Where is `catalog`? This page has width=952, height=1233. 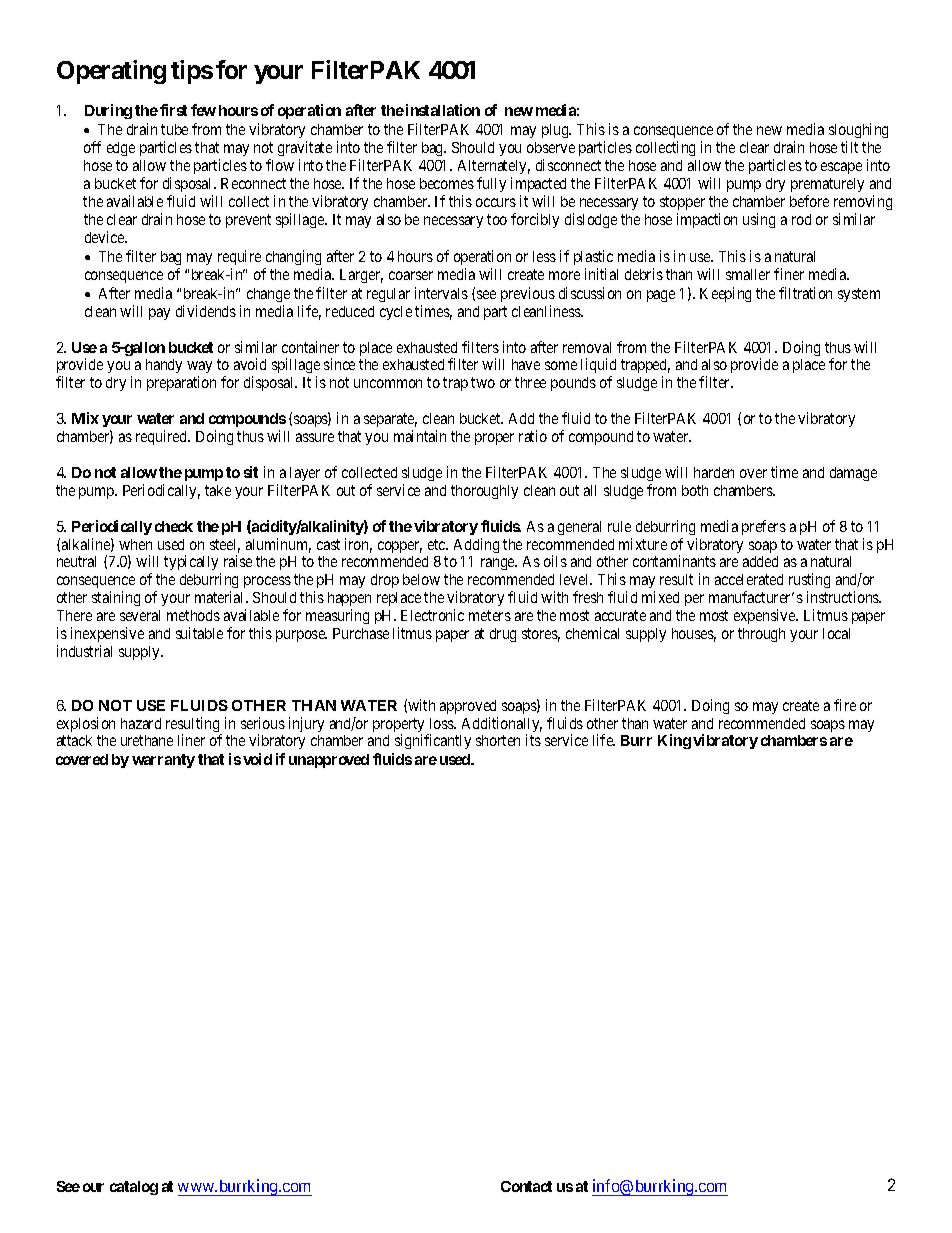 catalog is located at coordinates (134, 1188).
